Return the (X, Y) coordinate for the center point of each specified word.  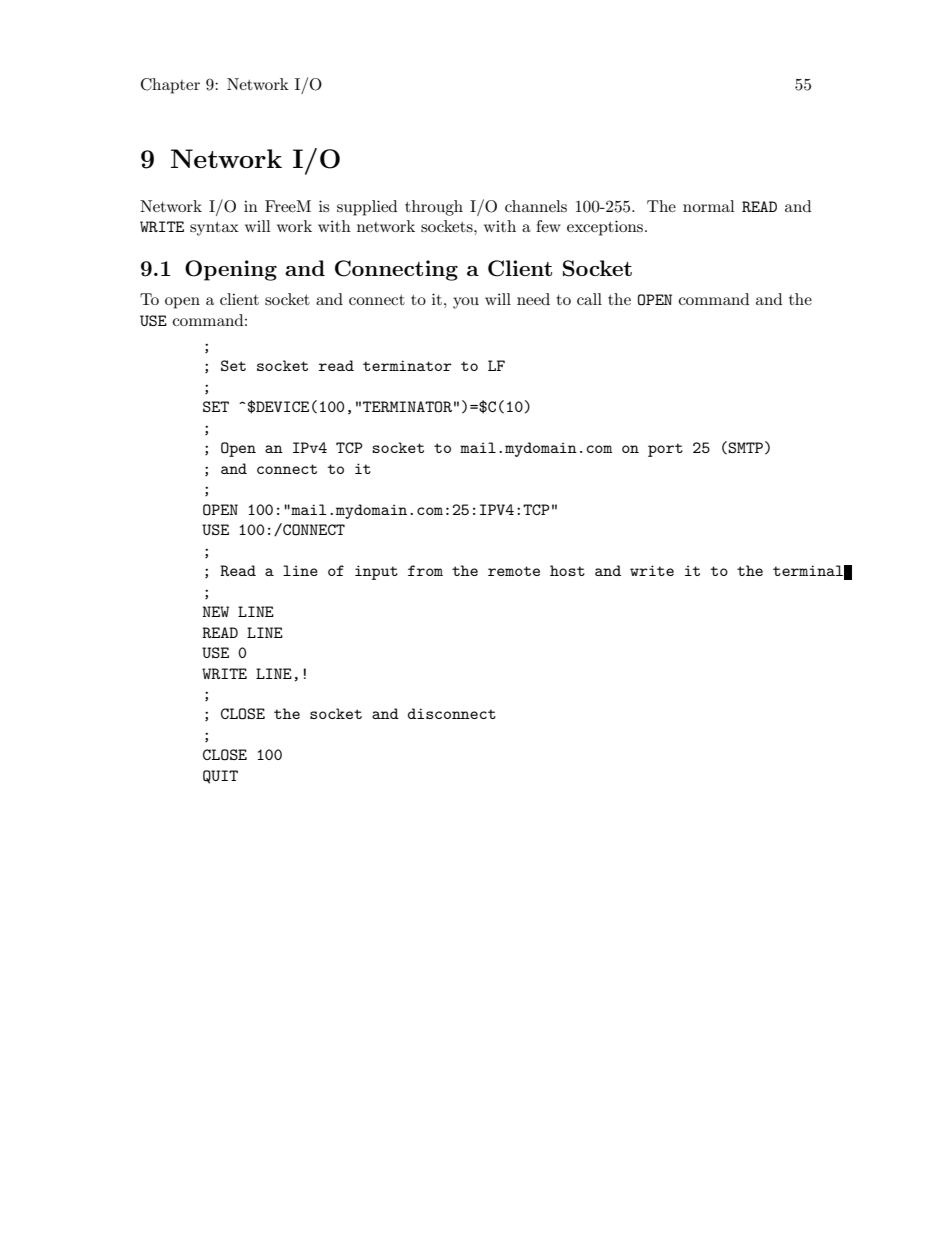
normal (709, 206)
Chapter (170, 86)
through (434, 208)
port (665, 450)
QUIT (220, 777)
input (376, 572)
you (466, 303)
